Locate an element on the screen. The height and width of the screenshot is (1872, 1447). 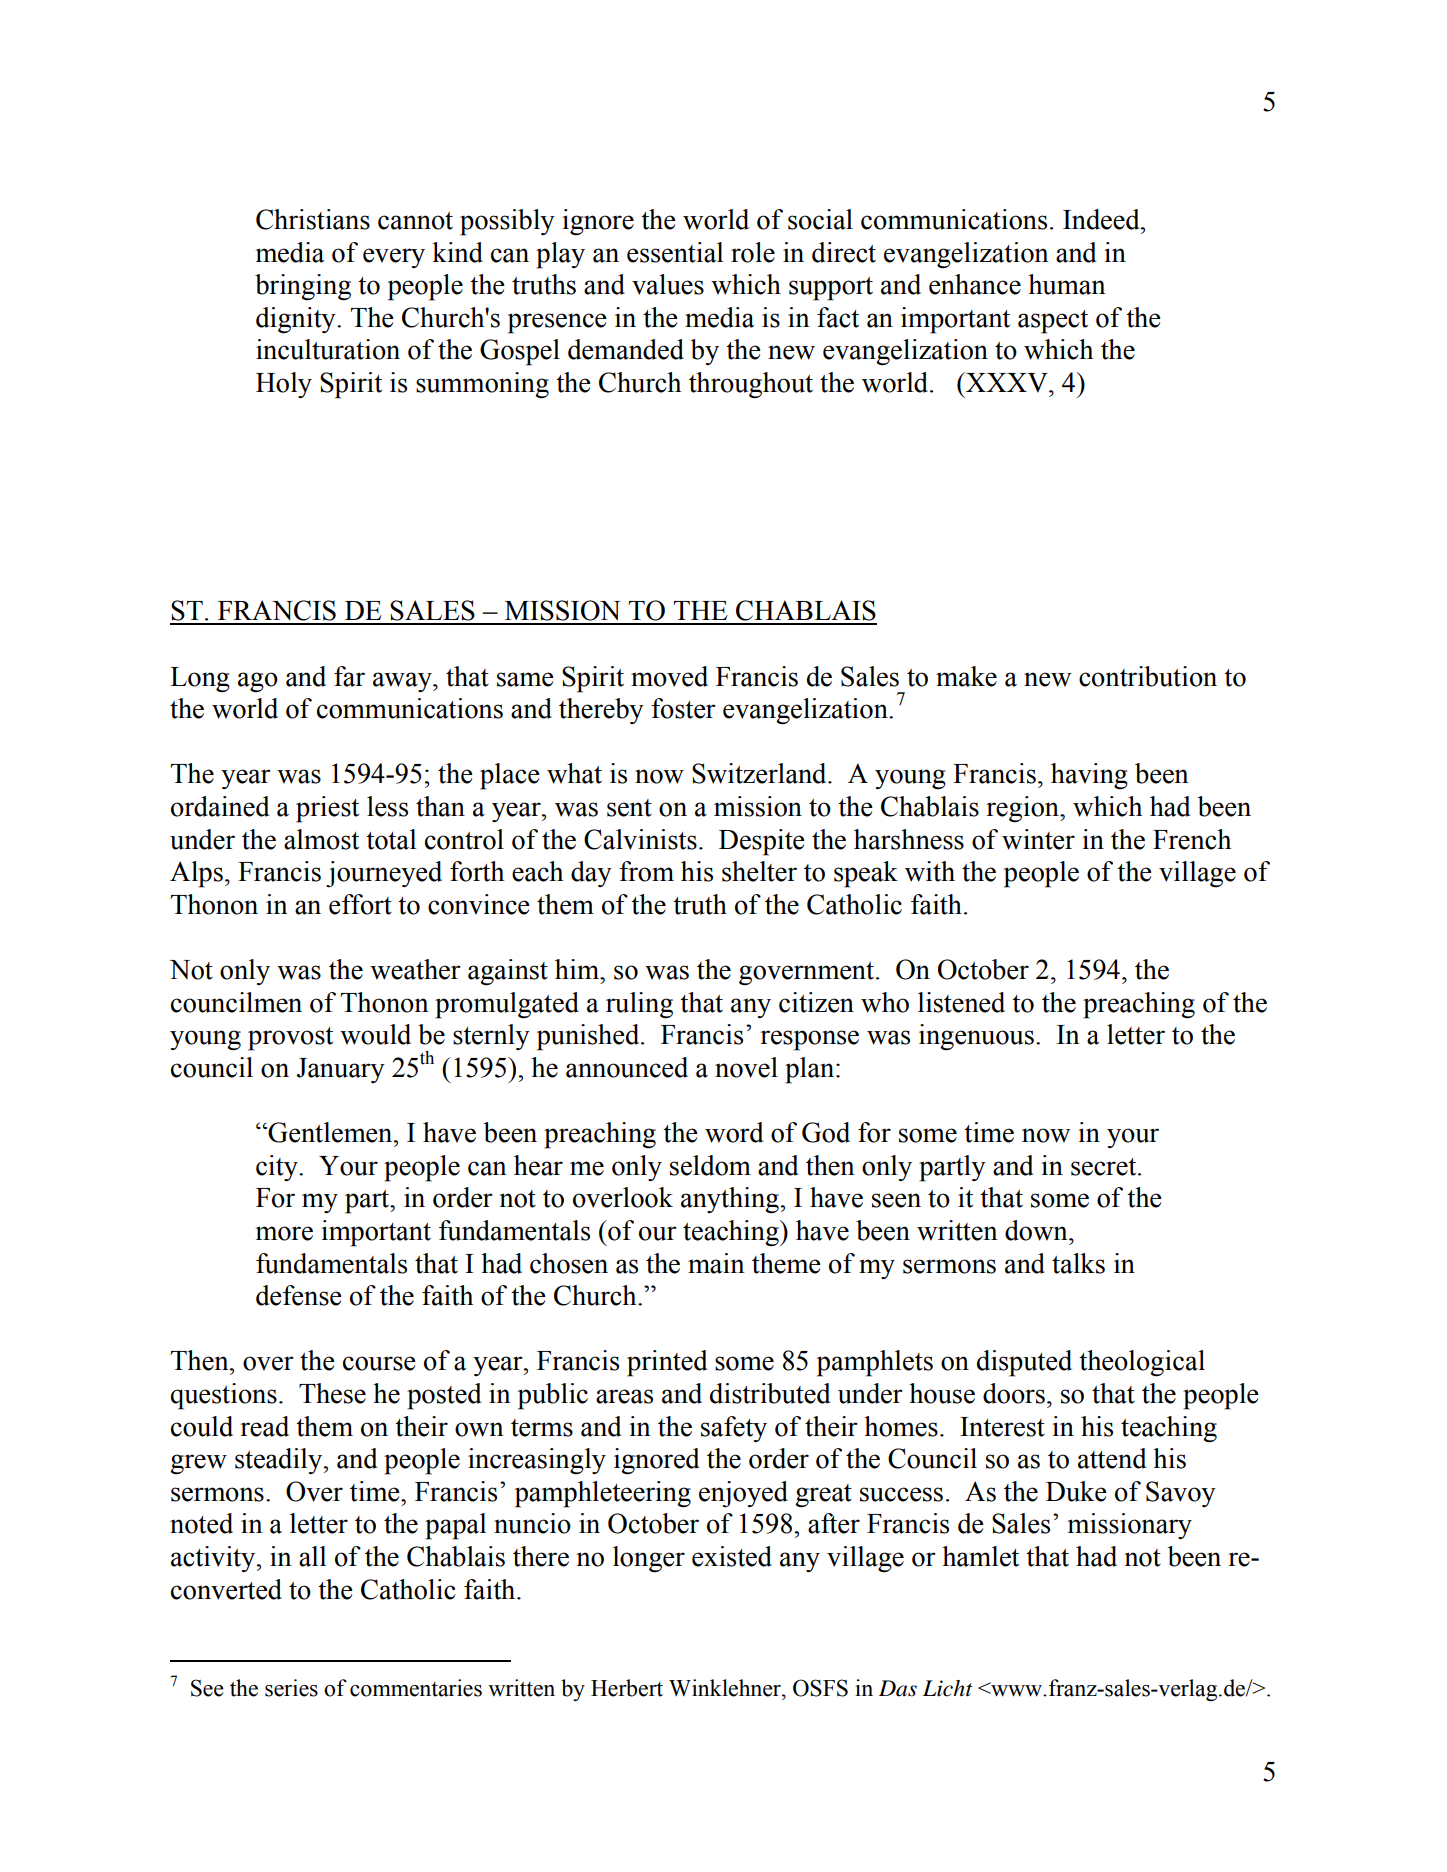
listened is located at coordinates (961, 1002).
